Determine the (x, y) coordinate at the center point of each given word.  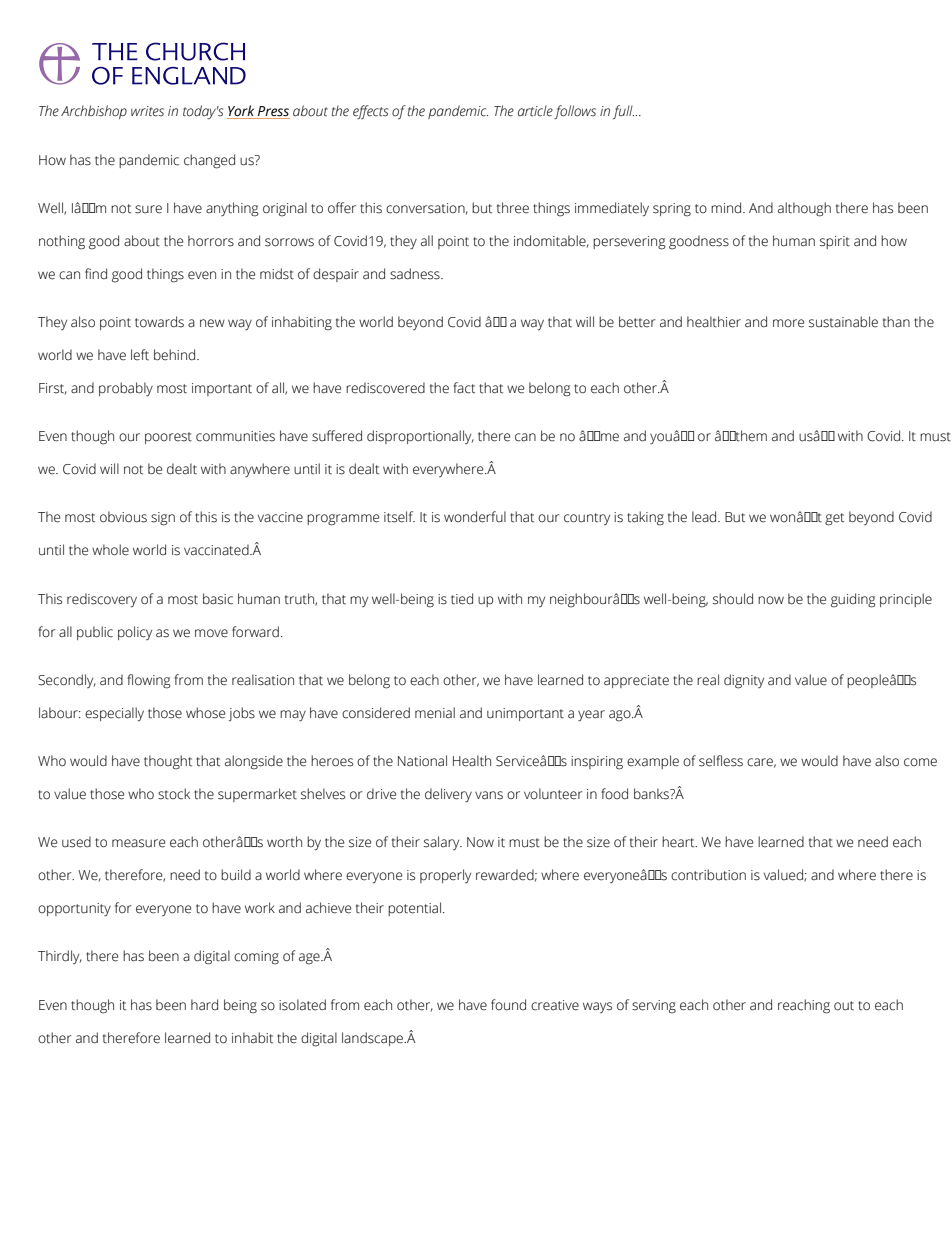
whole (110, 550)
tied (462, 599)
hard (204, 1005)
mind (727, 207)
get (834, 519)
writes (147, 111)
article (535, 111)
